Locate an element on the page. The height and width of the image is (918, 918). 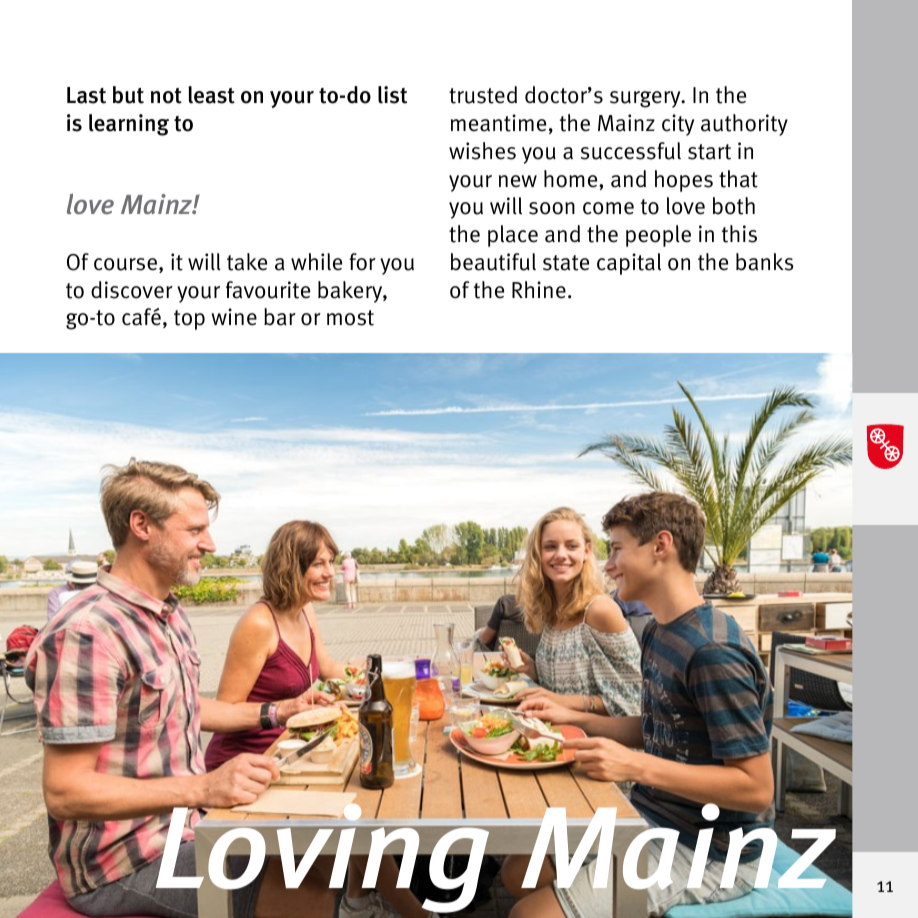
place is located at coordinates (513, 236).
